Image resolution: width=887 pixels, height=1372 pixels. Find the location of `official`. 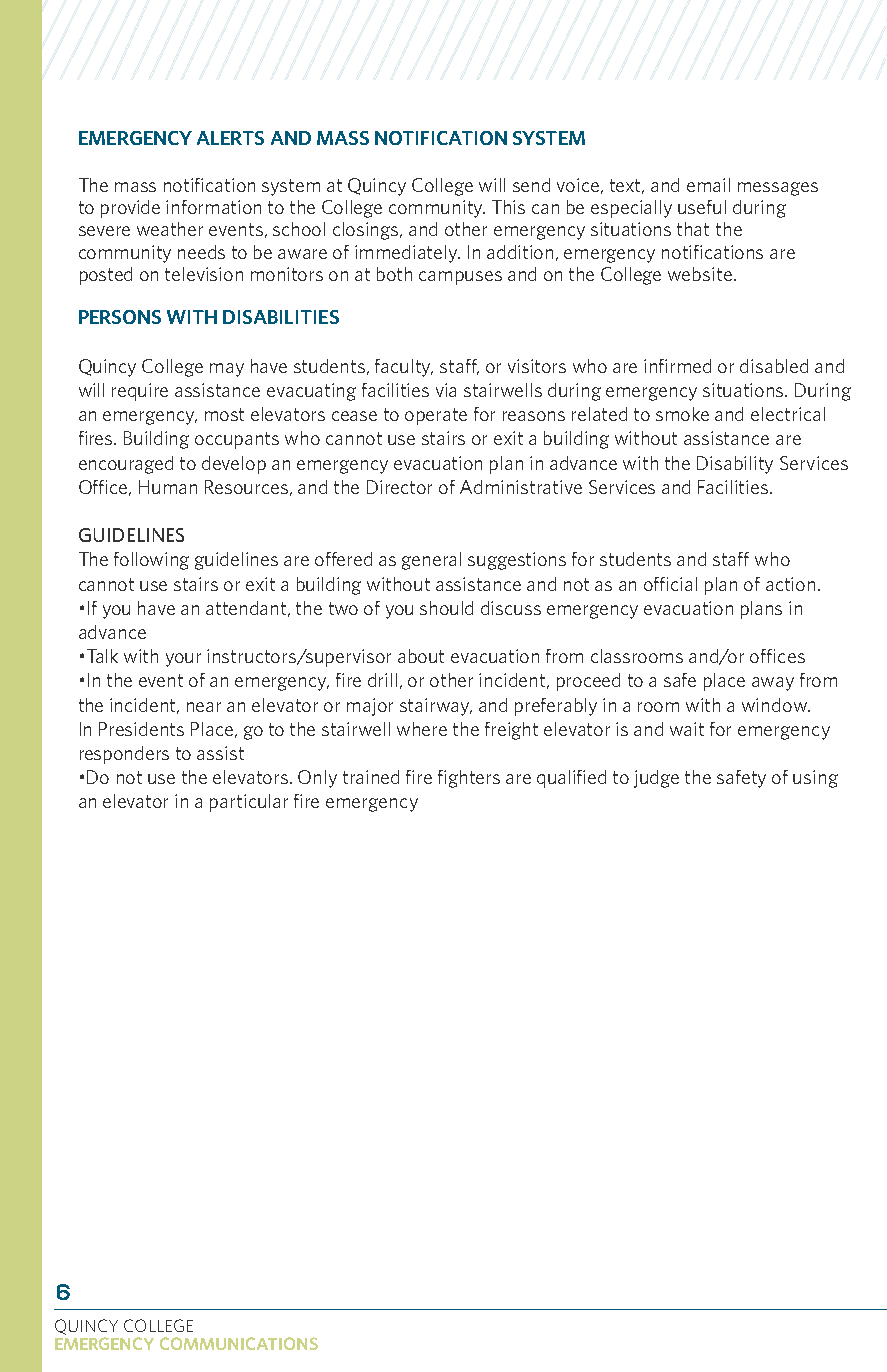

official is located at coordinates (670, 584).
